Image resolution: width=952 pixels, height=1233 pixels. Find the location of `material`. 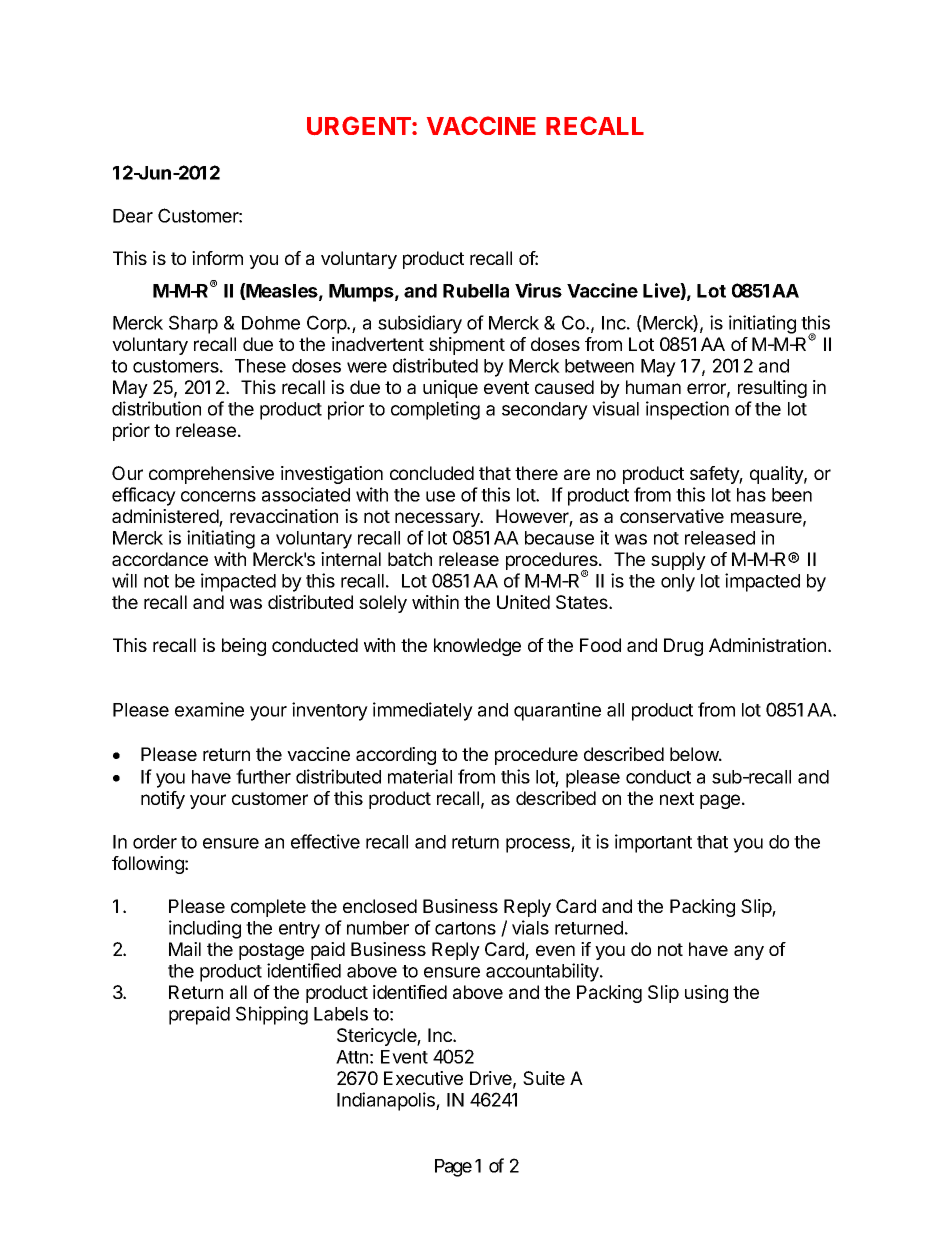

material is located at coordinates (420, 776).
